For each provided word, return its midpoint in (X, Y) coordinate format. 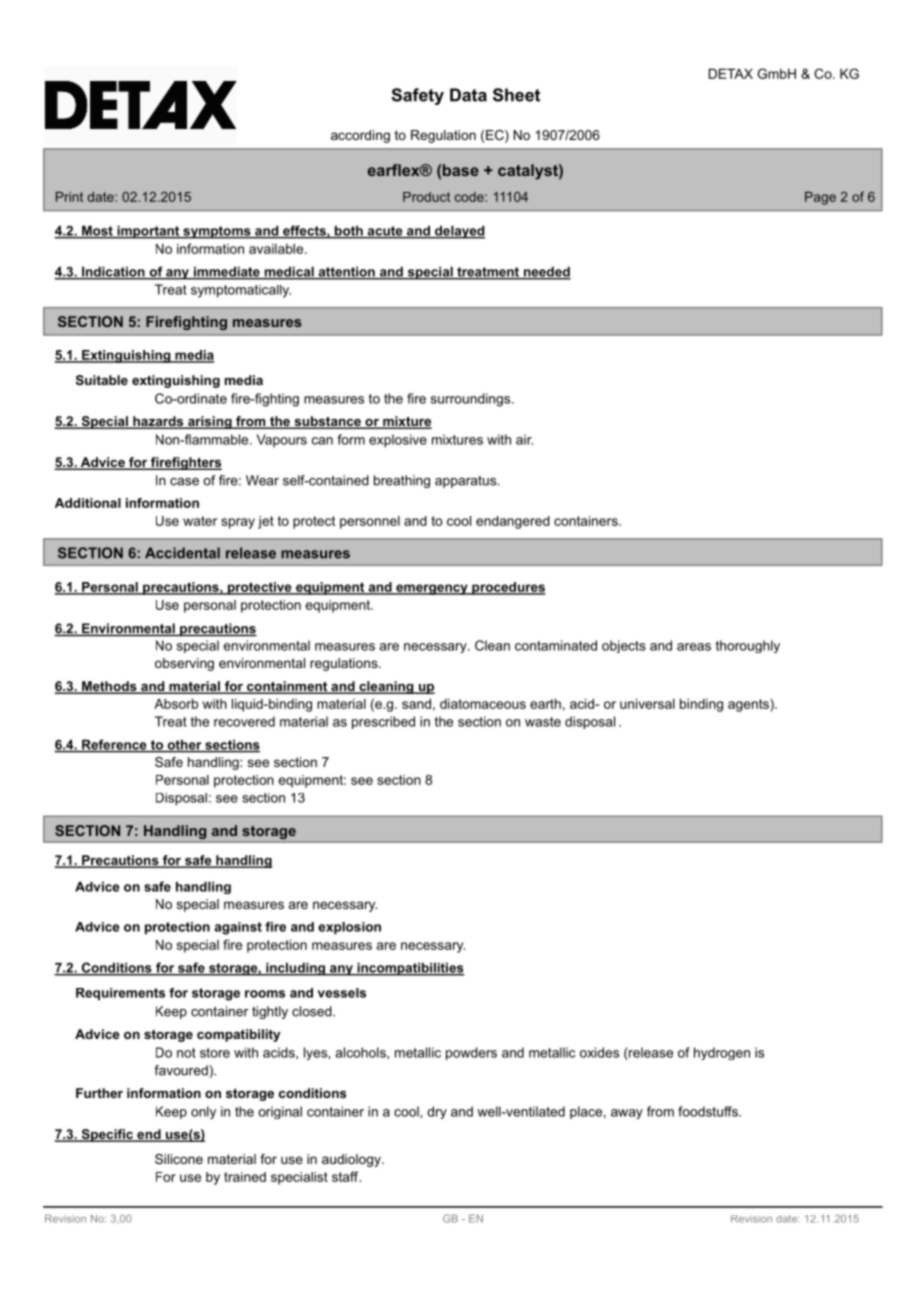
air (524, 439)
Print (69, 197)
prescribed (383, 722)
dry (437, 1112)
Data (468, 95)
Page (820, 198)
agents (749, 705)
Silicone (179, 1159)
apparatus (467, 482)
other (184, 745)
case (184, 482)
